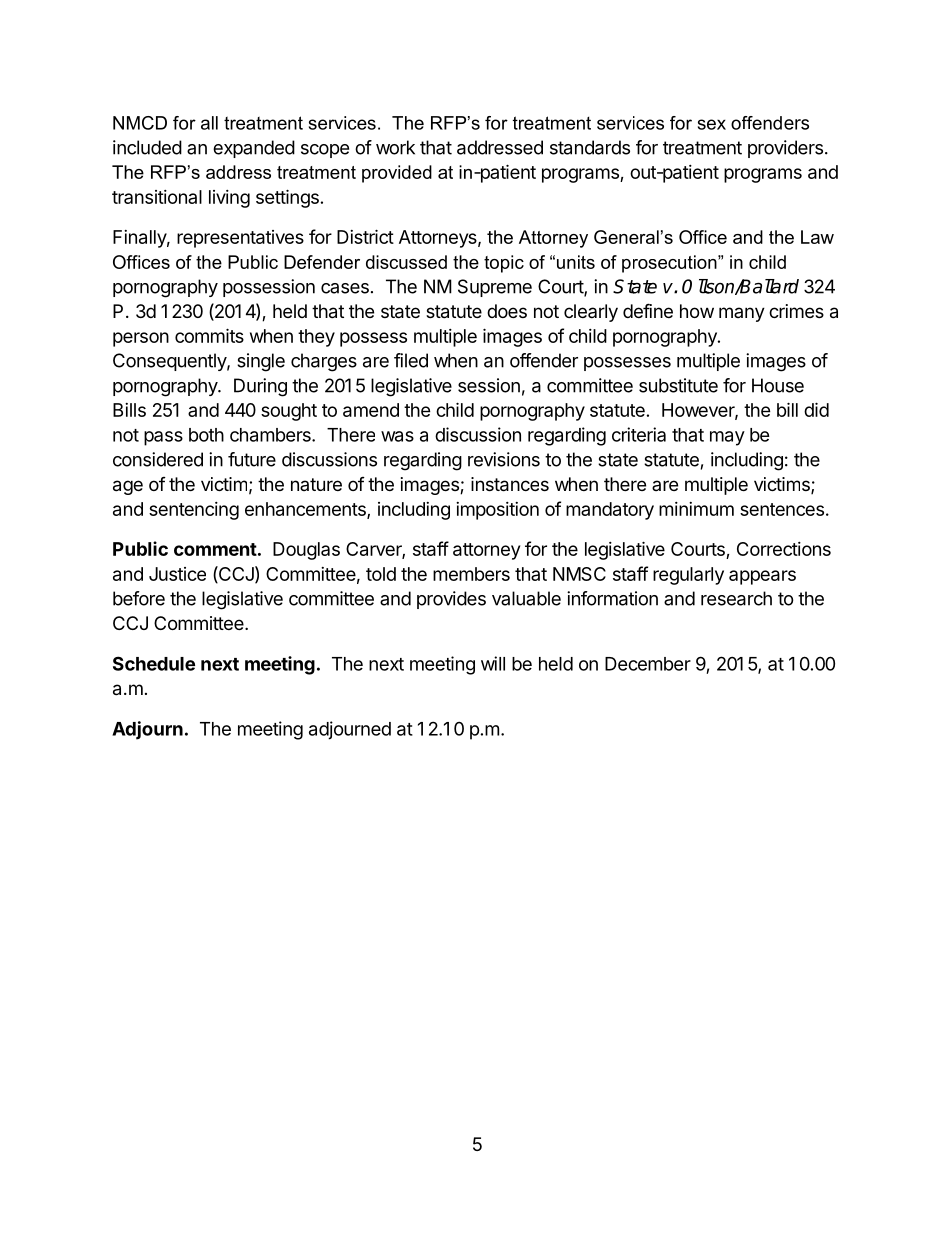 The width and height of the document is (952, 1233). I want to click on will, so click(493, 663).
